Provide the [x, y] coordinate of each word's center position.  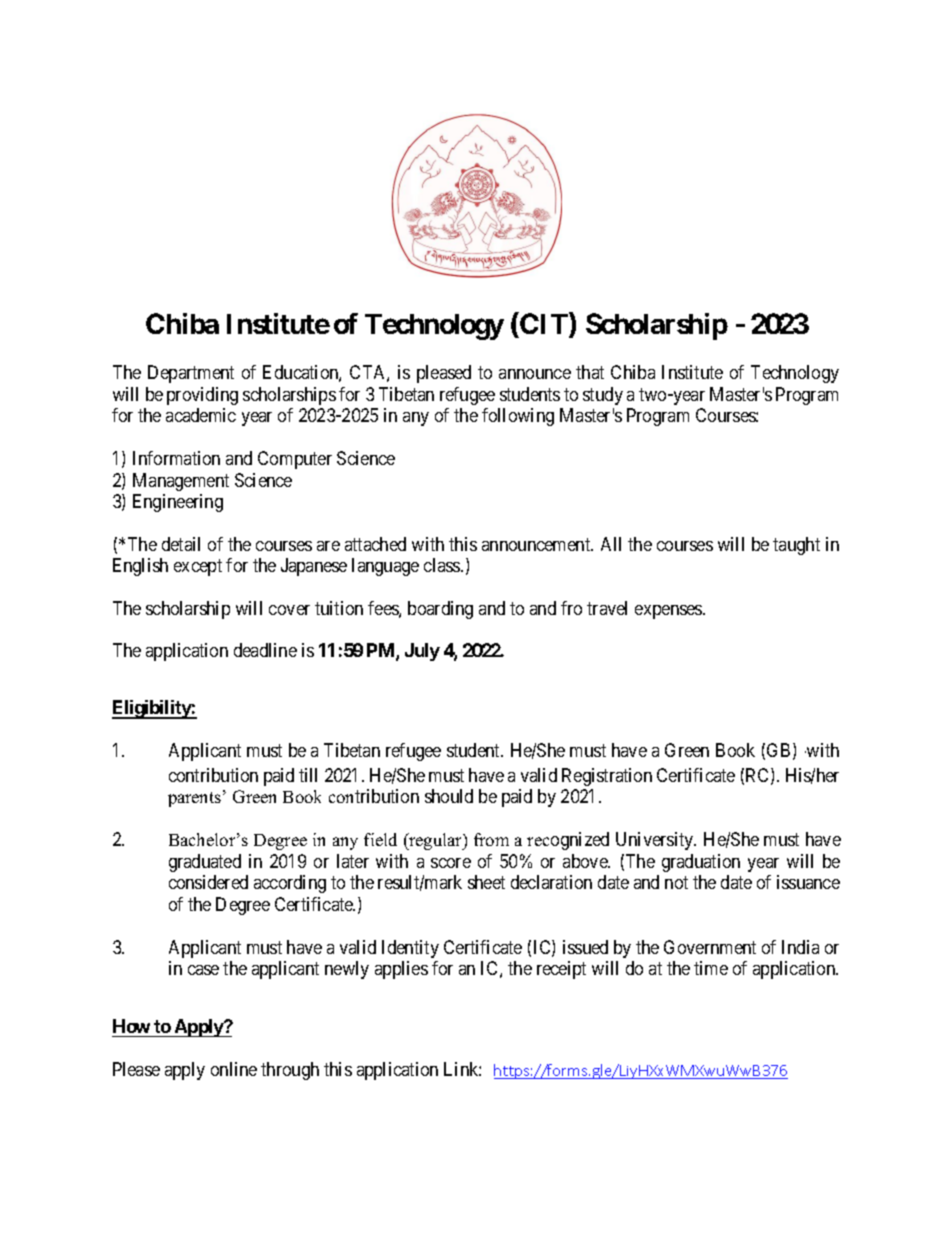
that [590, 372]
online [234, 1069]
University [656, 841]
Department [191, 374]
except [198, 568]
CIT [544, 325]
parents [196, 798]
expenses [669, 612]
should [449, 796]
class [443, 565]
